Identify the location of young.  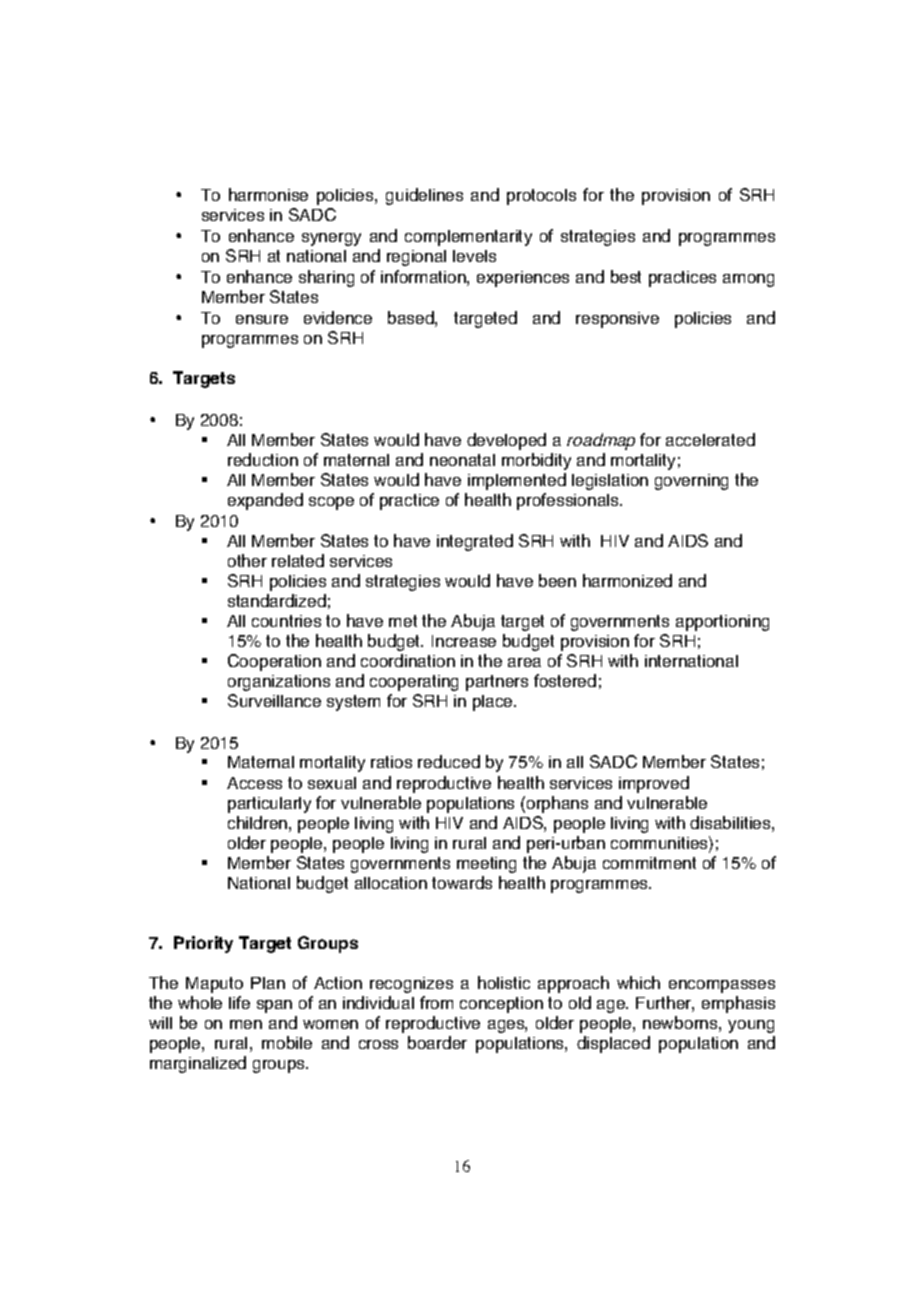
(751, 1026).
